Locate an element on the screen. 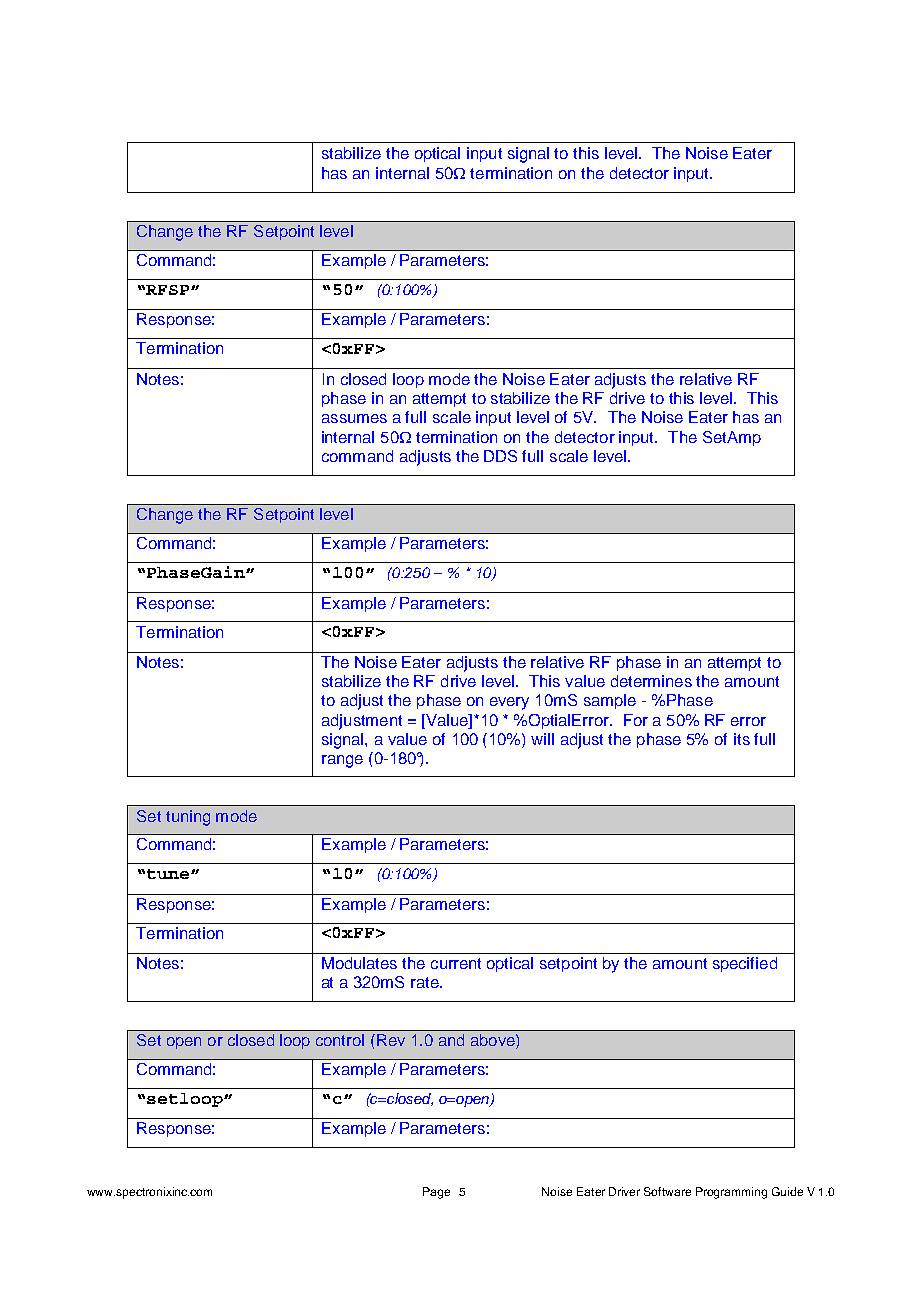 The image size is (924, 1308). every is located at coordinates (509, 703).
